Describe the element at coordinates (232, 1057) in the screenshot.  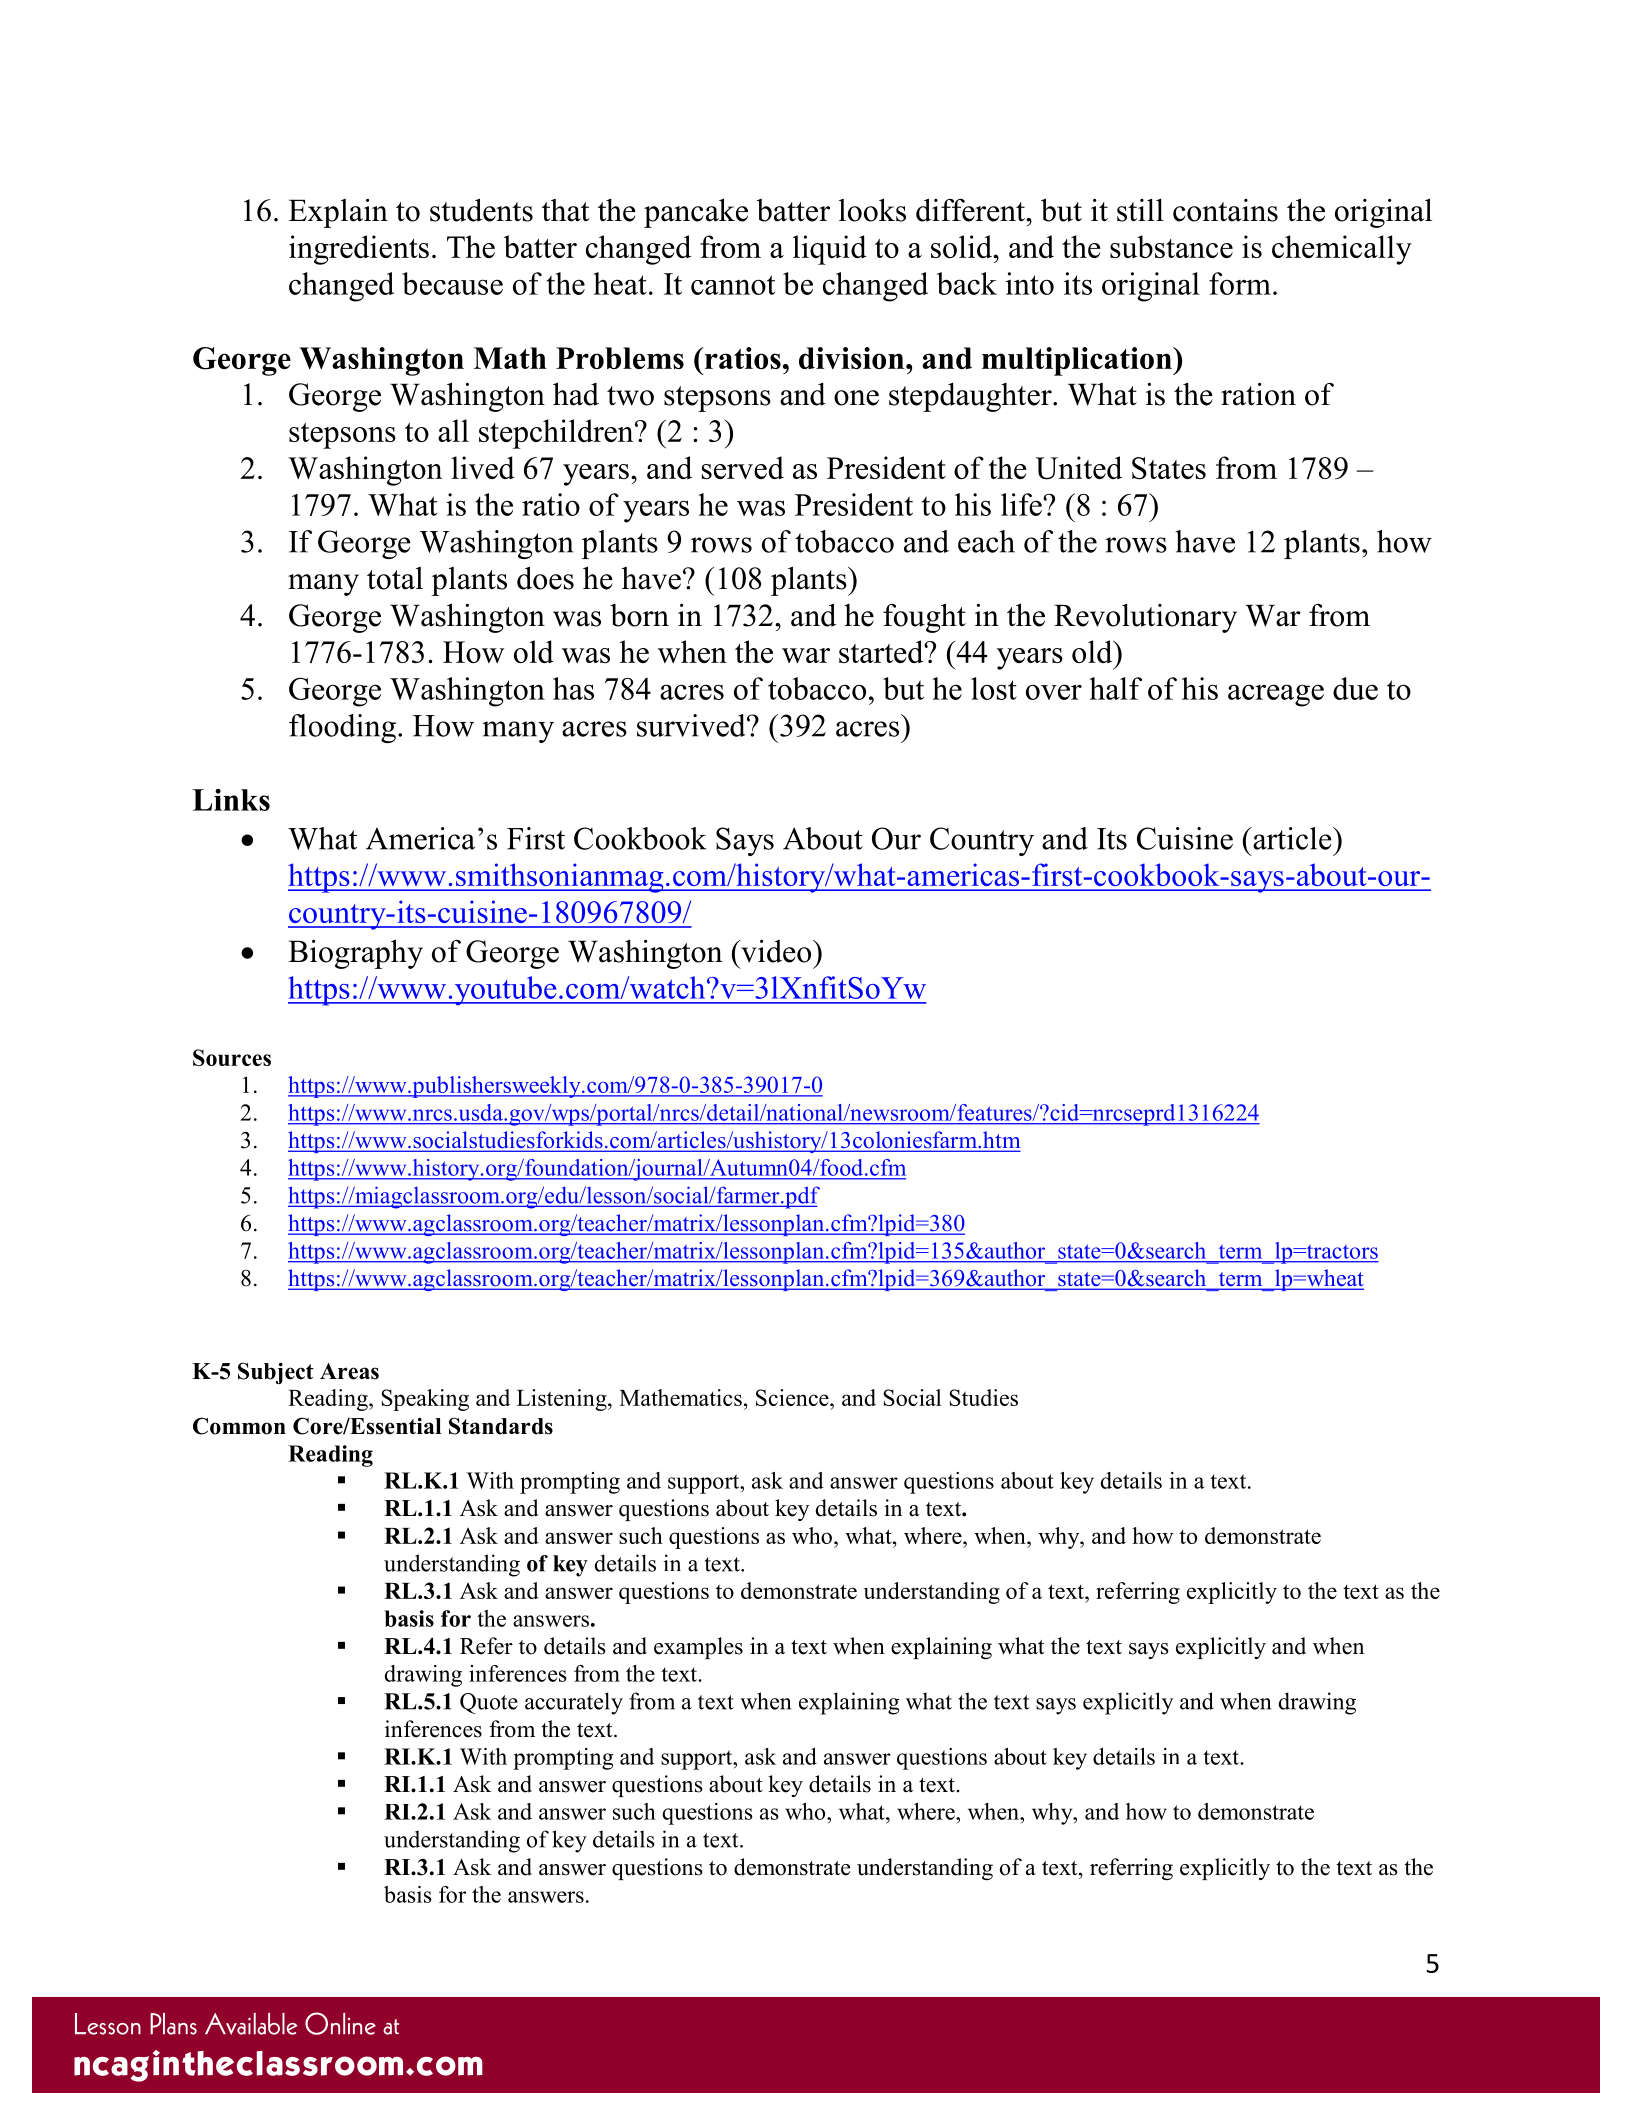
I see `Sources` at that location.
